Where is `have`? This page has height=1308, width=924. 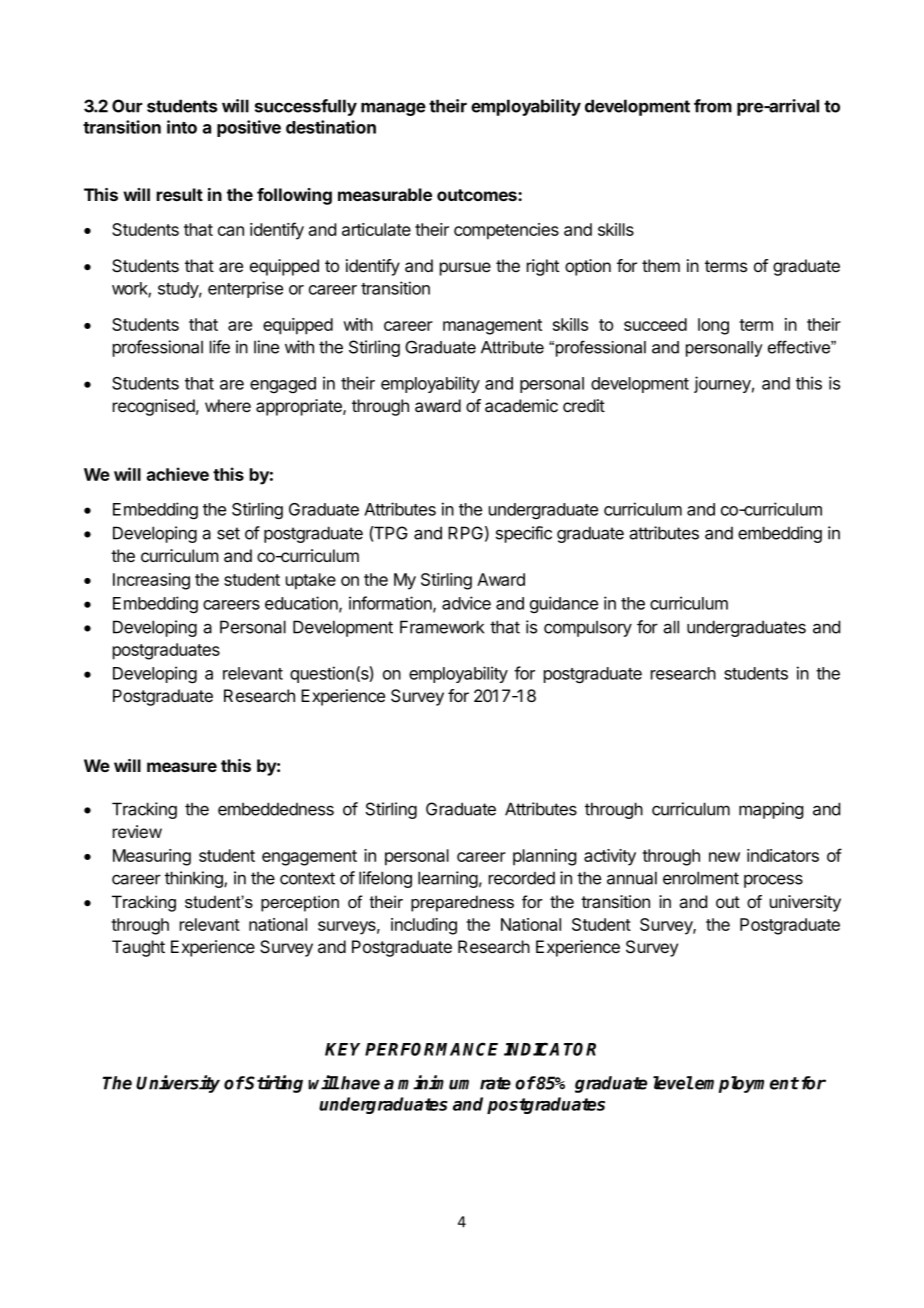
have is located at coordinates (359, 1083).
